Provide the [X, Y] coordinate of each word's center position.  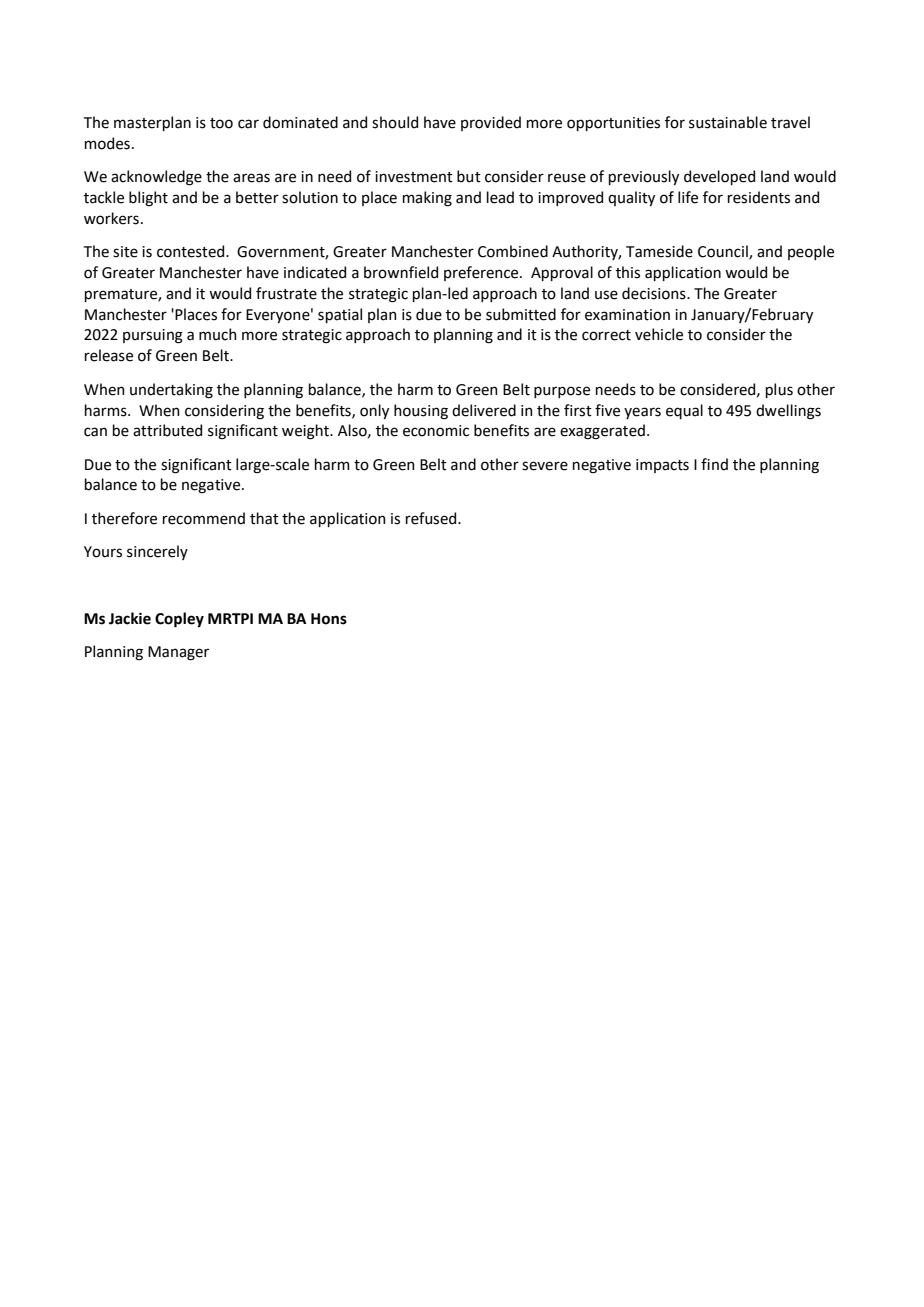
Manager [178, 653]
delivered [484, 410]
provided [491, 123]
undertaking [171, 391]
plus [779, 390]
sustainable [728, 122]
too [221, 123]
